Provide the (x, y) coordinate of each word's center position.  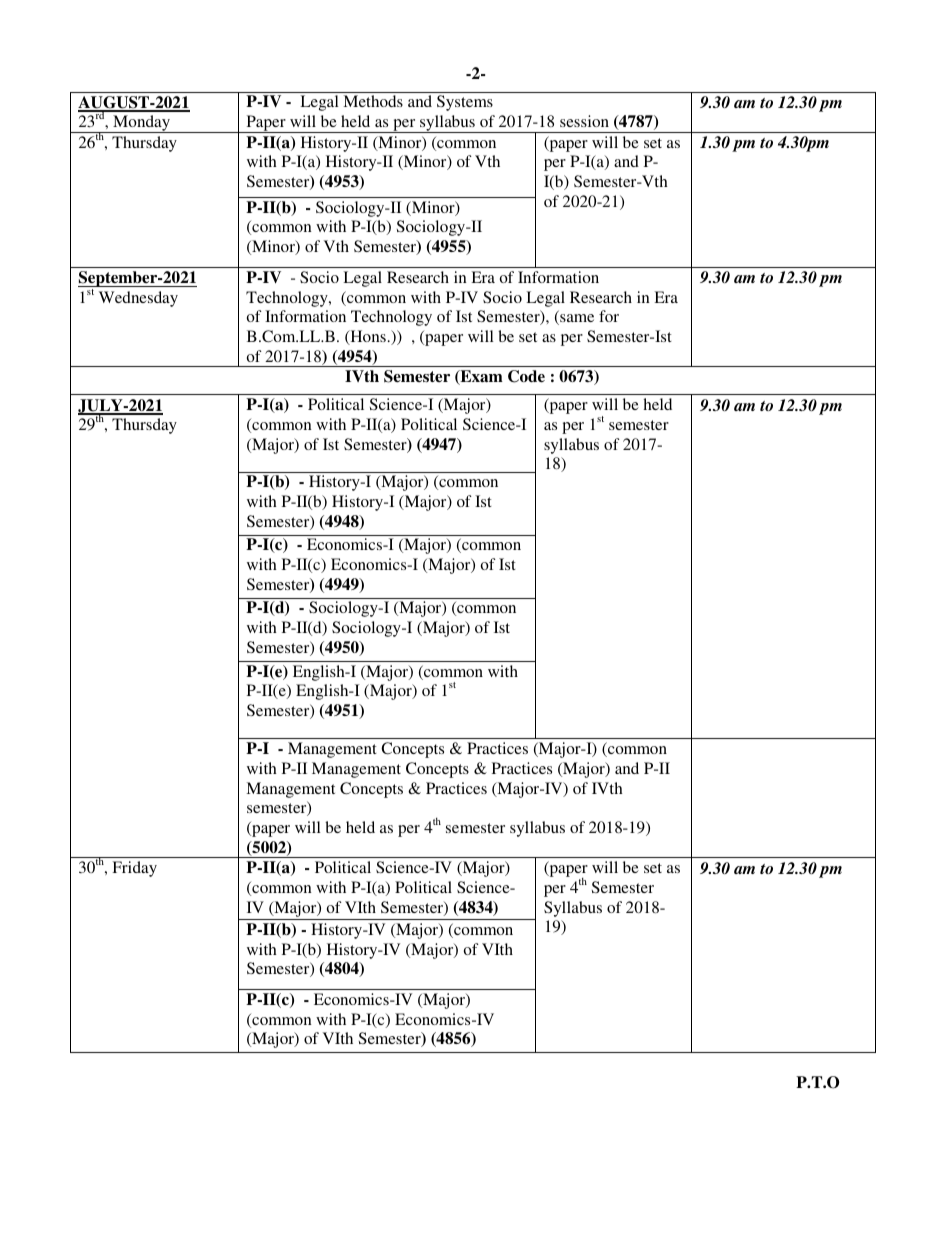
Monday (141, 124)
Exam (480, 377)
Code (526, 376)
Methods (373, 101)
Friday (134, 869)
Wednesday (138, 299)
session (584, 121)
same (576, 319)
